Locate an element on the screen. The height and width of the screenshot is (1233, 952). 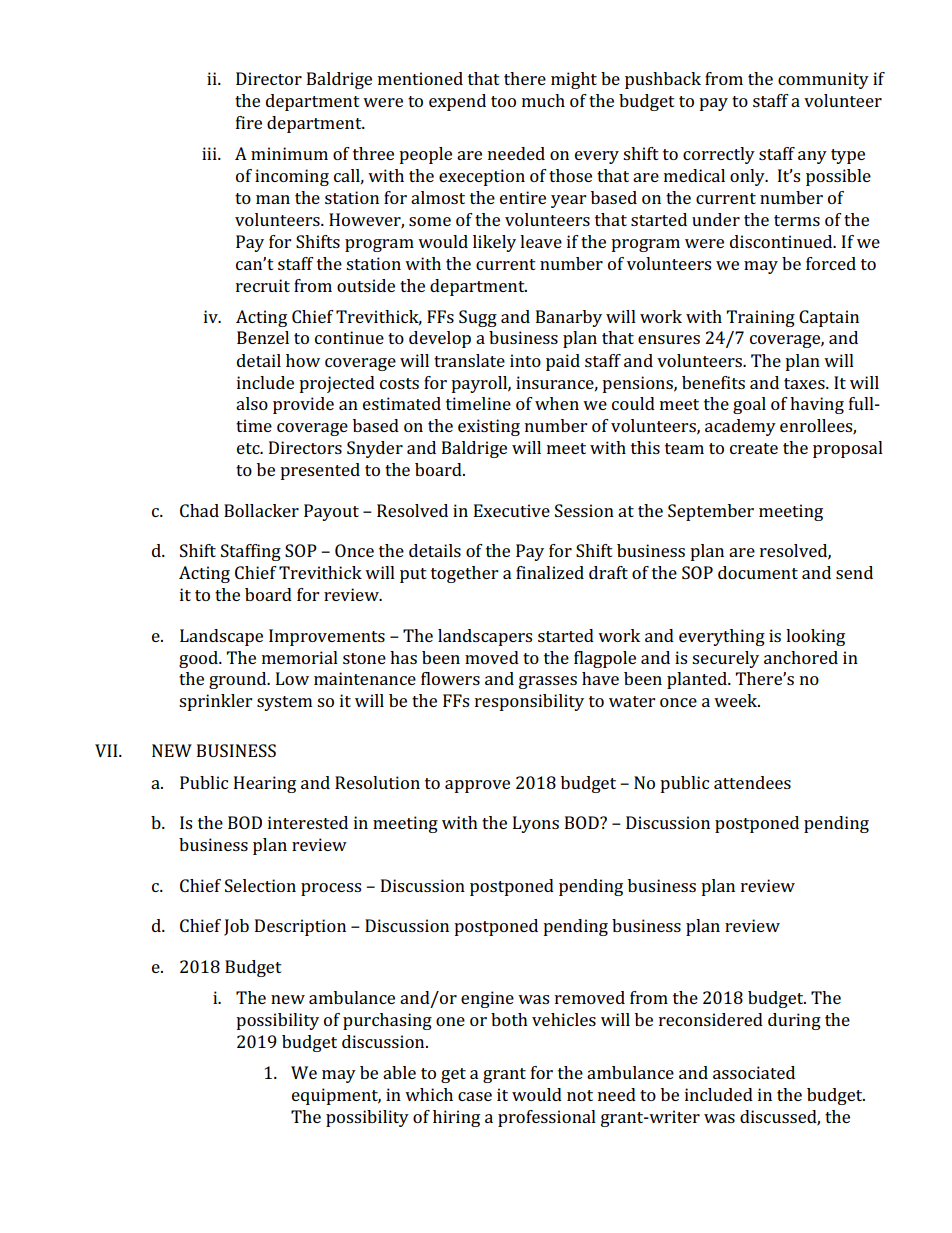
good is located at coordinates (199, 659).
